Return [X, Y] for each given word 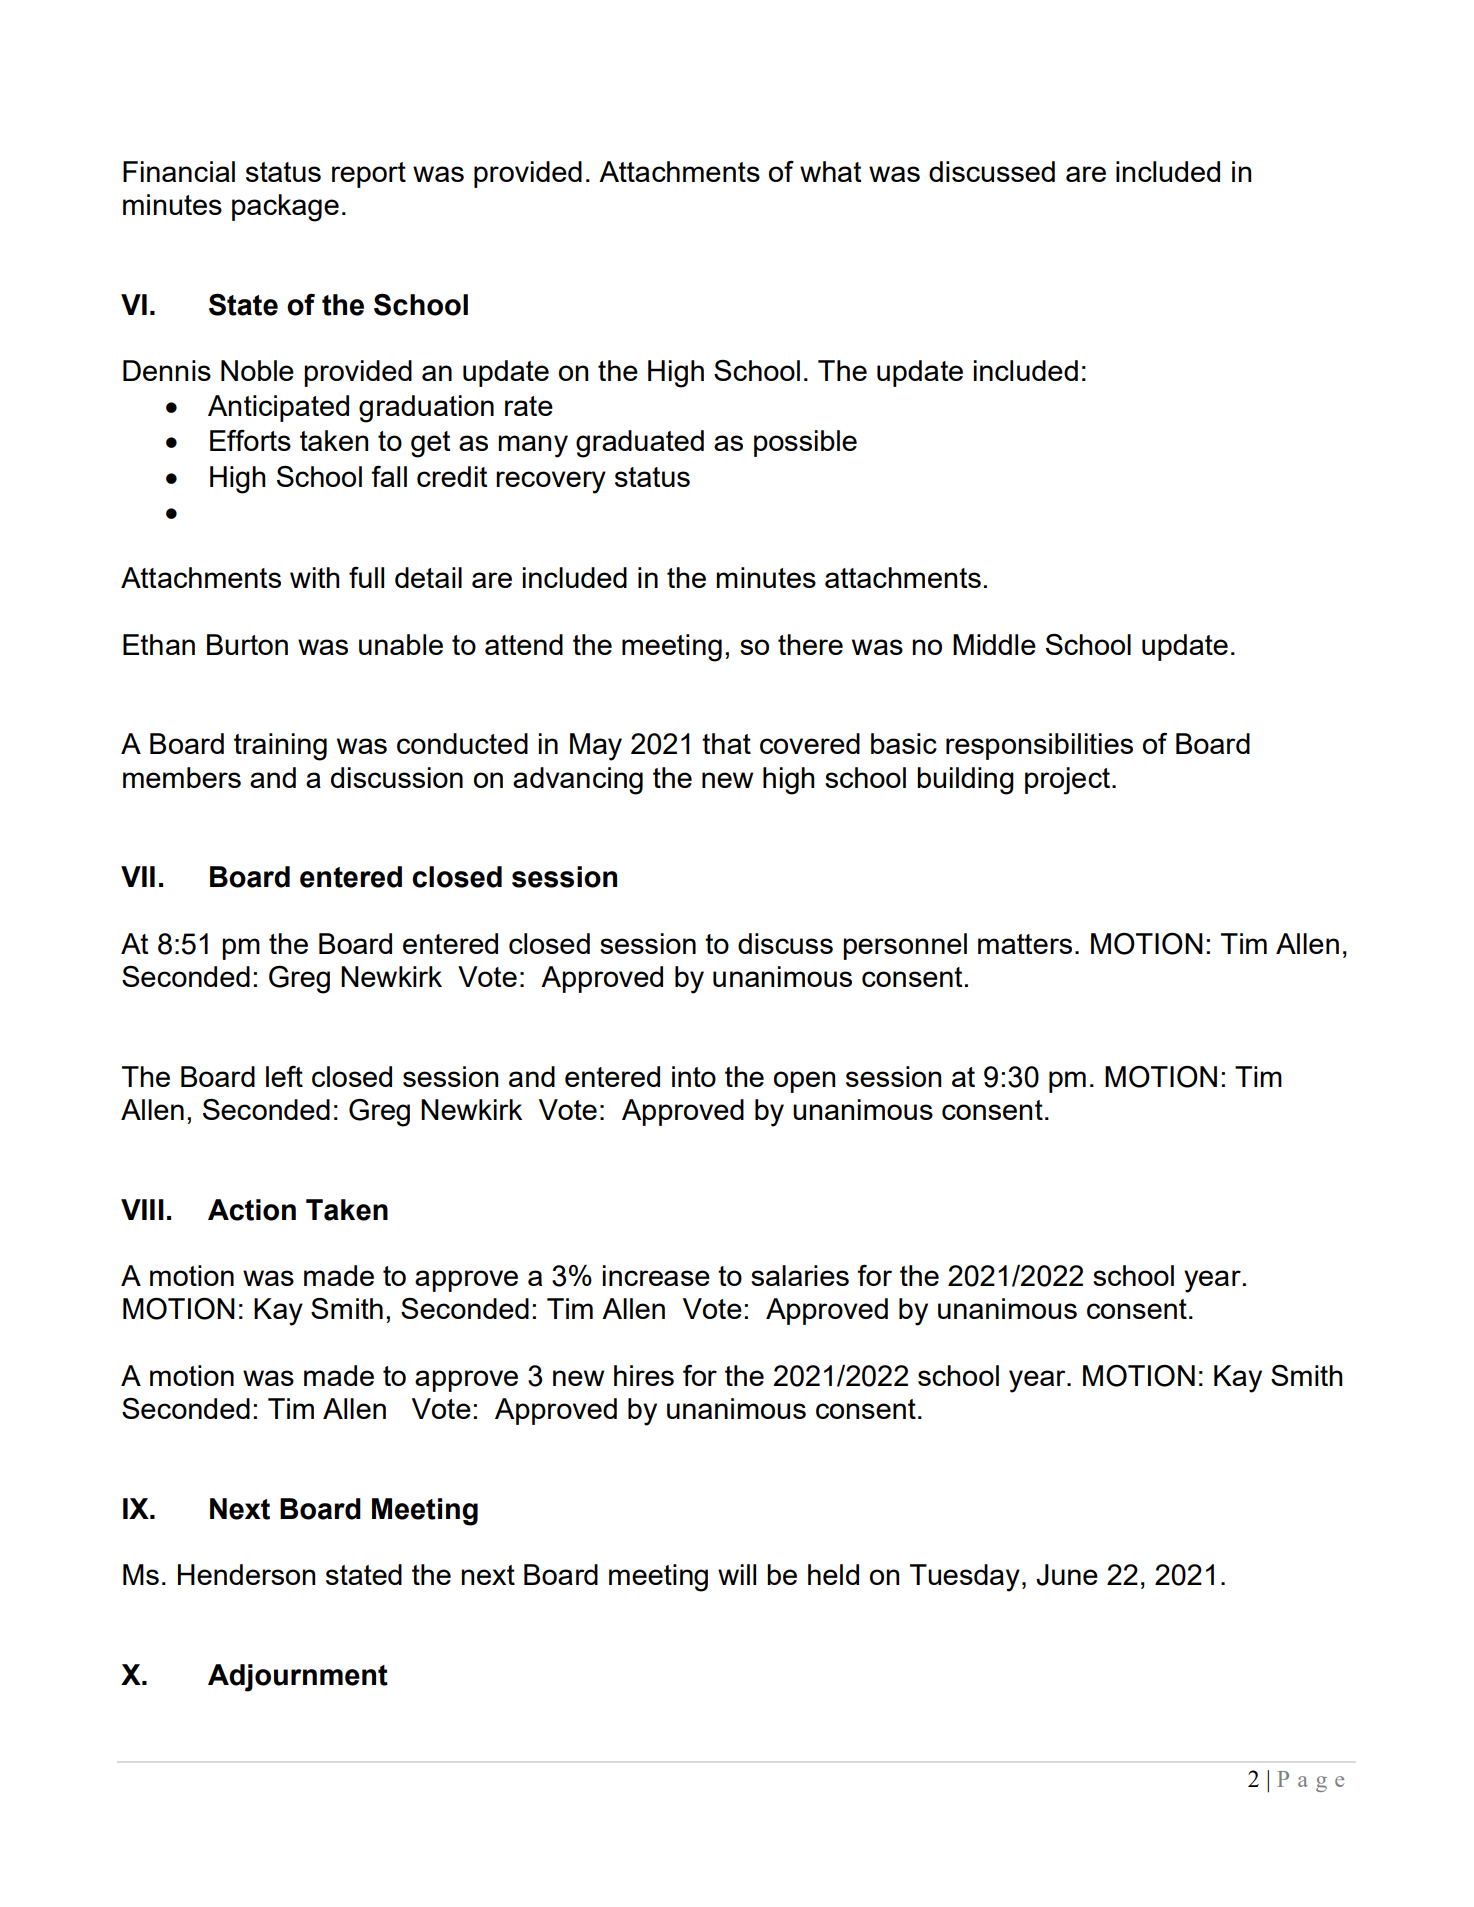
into [694, 1076]
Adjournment [298, 1678]
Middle [994, 644]
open [804, 1082]
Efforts [250, 440]
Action [252, 1210]
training [280, 747]
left [284, 1076]
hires [644, 1375]
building [965, 781]
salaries [800, 1275]
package [285, 208]
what [830, 171]
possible [805, 443]
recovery [551, 482]
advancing [578, 781]
